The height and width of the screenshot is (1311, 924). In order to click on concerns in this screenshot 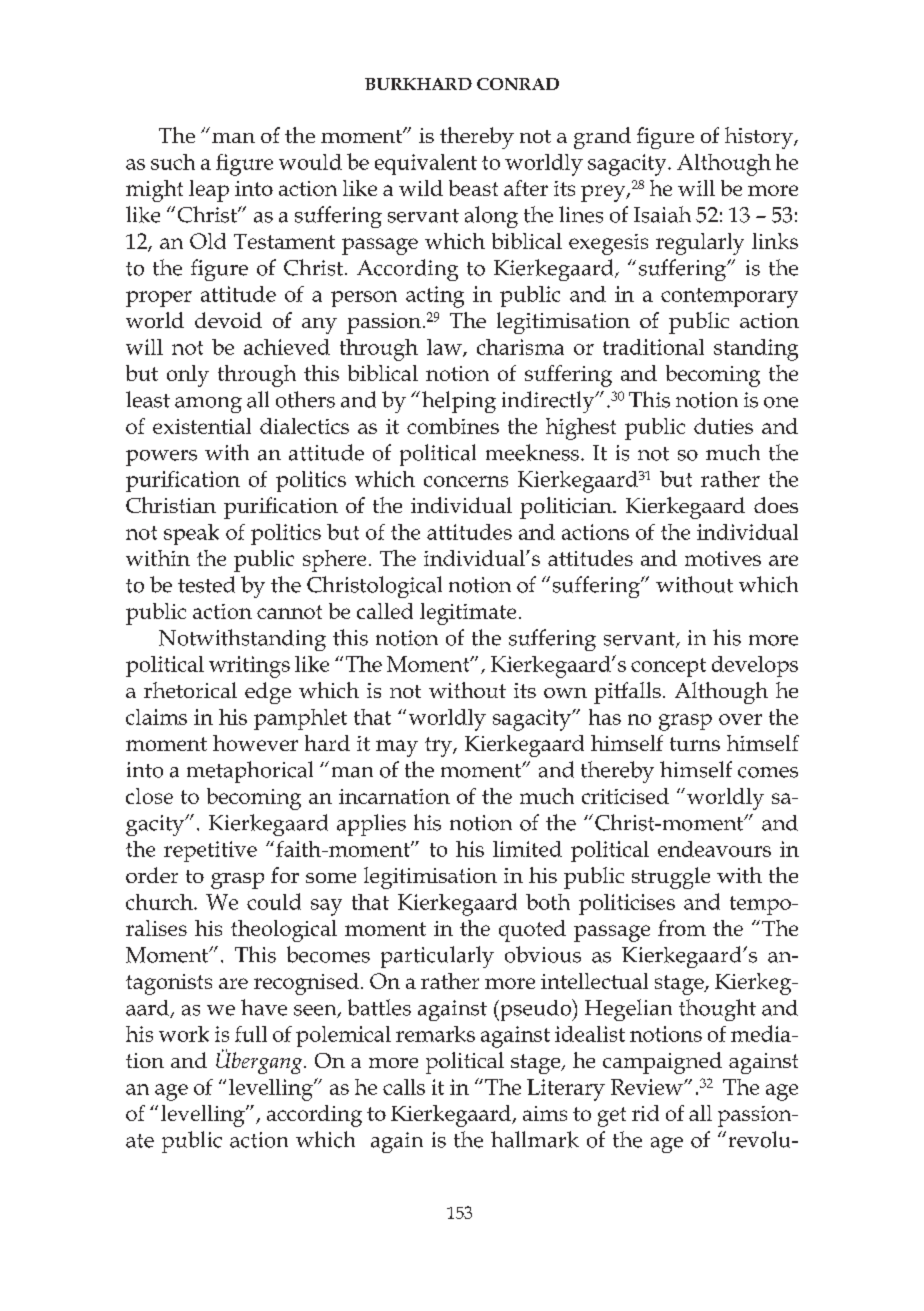, I will do `click(466, 481)`.
